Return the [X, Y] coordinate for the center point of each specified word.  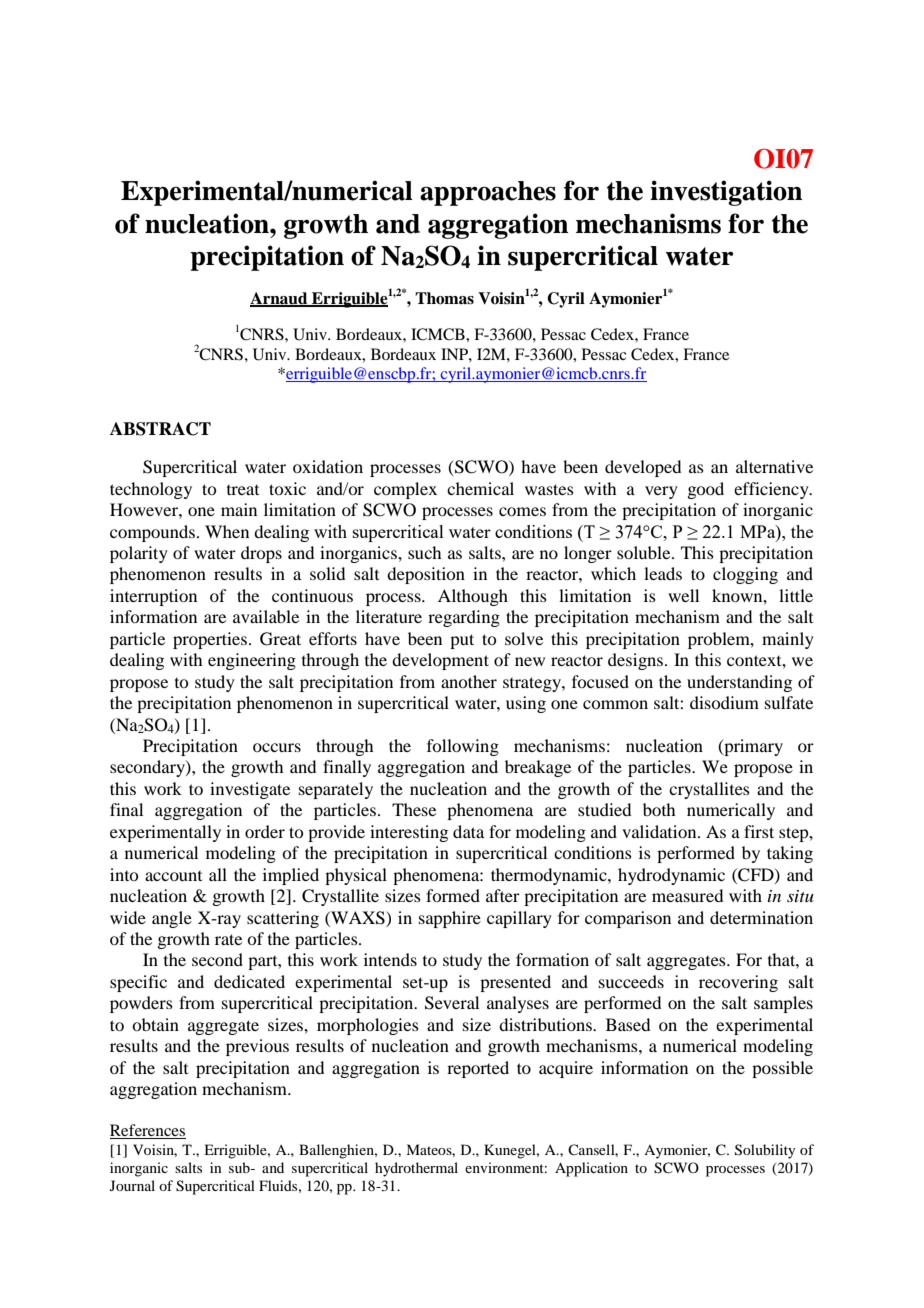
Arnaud [280, 299]
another [469, 681]
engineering [252, 661]
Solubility [765, 1151]
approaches [488, 193]
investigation [726, 193]
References [148, 1131]
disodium [724, 702]
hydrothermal [416, 1169]
